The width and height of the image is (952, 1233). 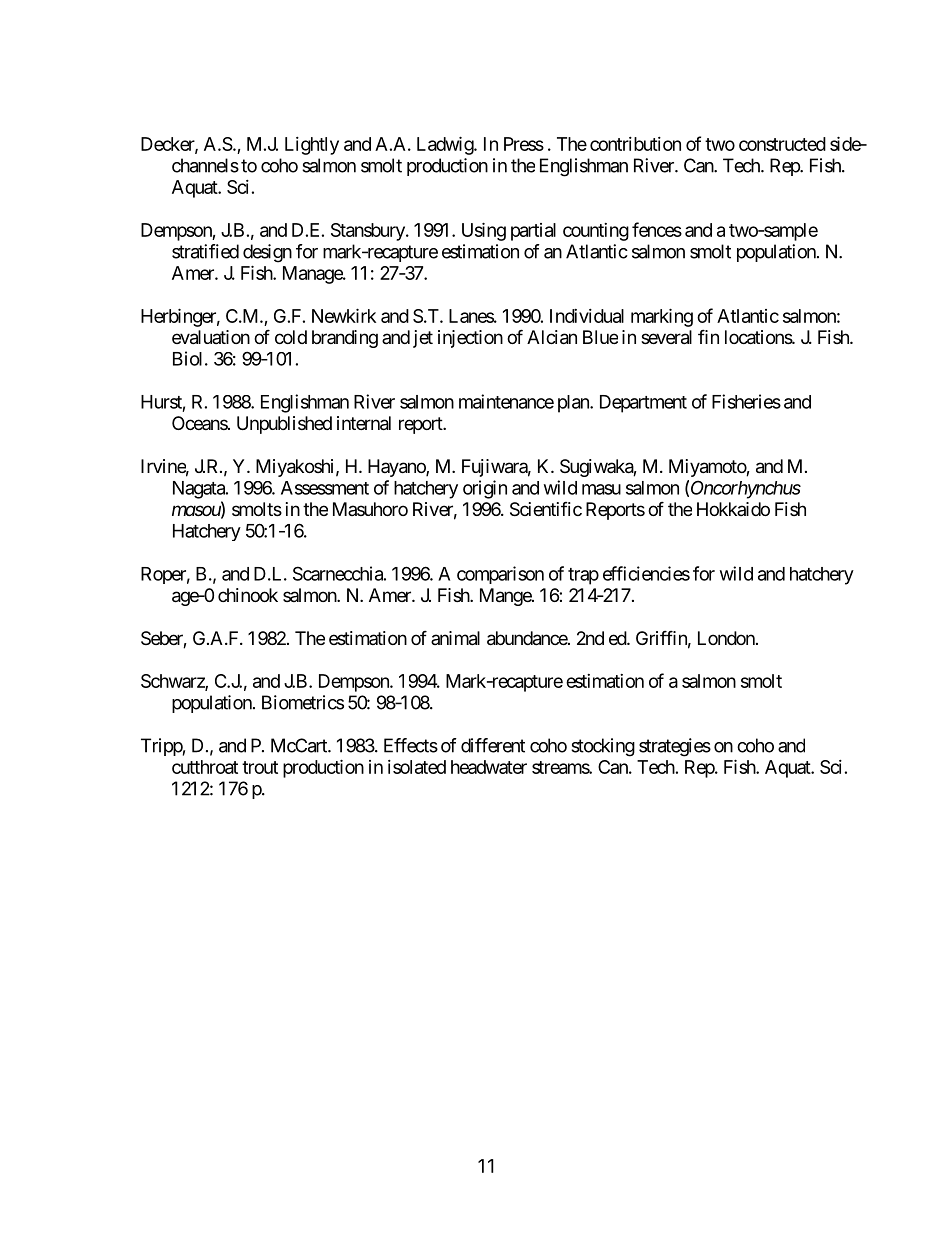 I want to click on trout, so click(x=260, y=767).
